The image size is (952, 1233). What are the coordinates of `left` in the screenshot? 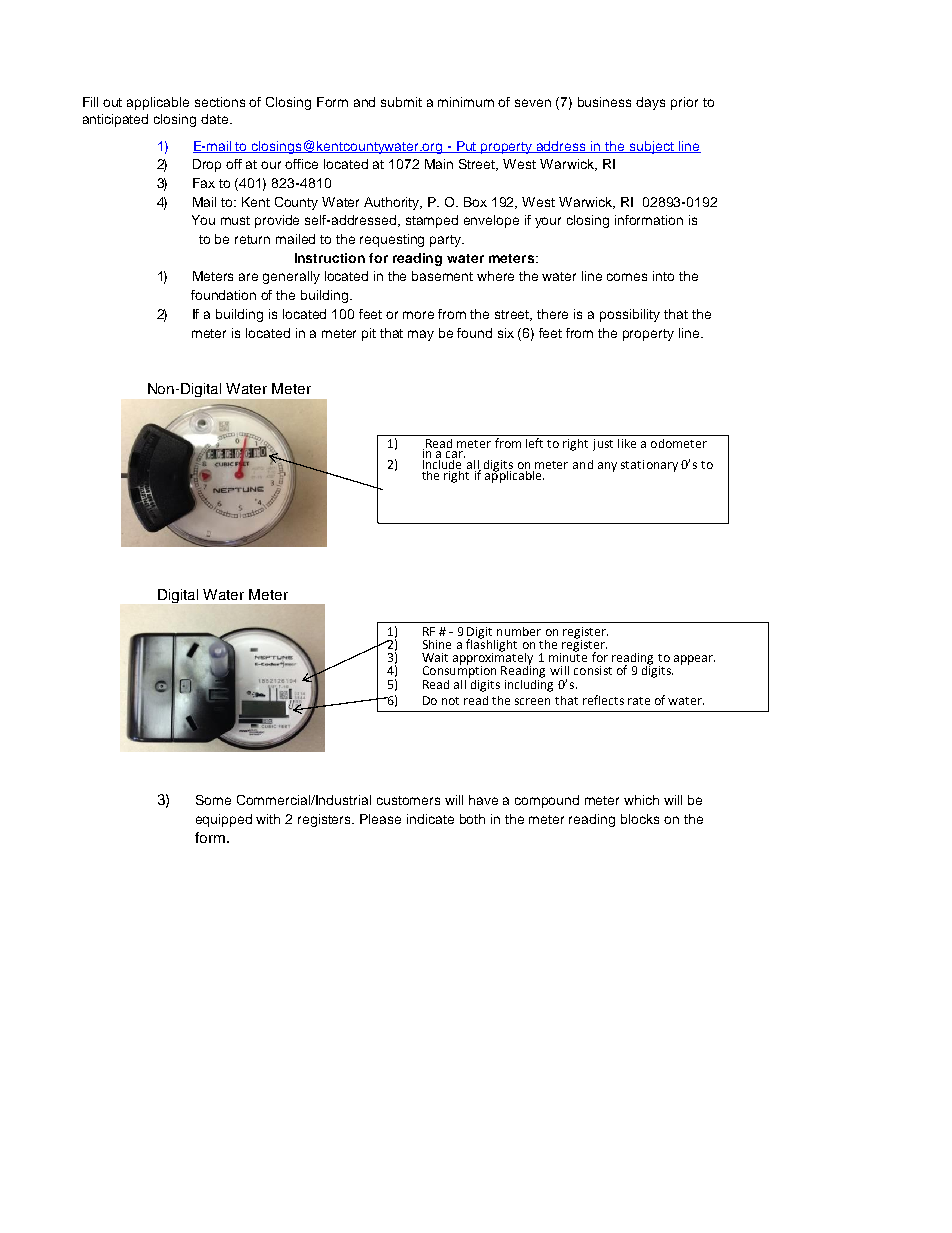 It's located at (534, 443).
